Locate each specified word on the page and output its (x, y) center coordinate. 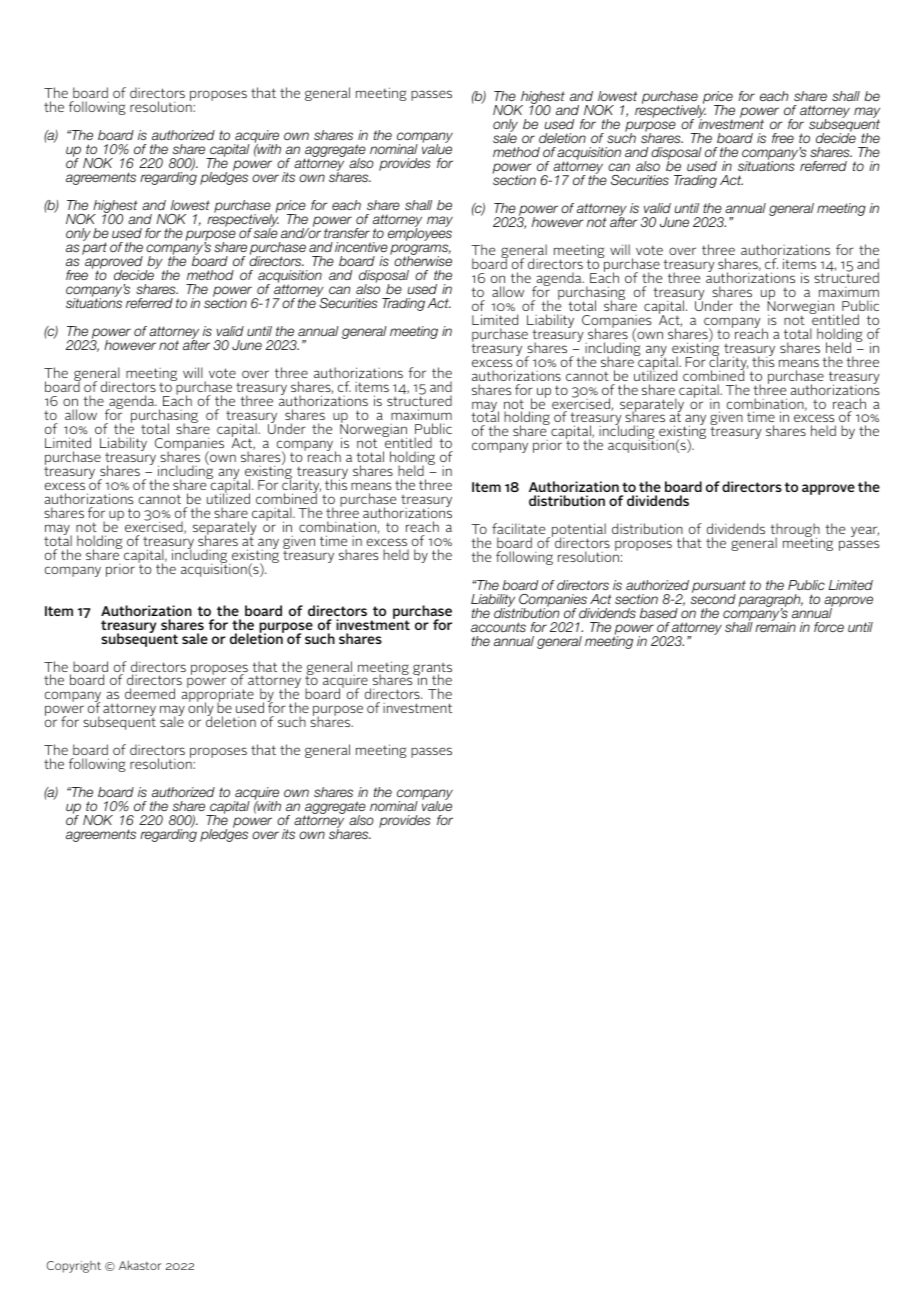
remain (775, 626)
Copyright (73, 1267)
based (659, 613)
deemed (150, 693)
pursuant (719, 588)
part (94, 248)
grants (432, 670)
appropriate (217, 696)
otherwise (423, 260)
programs (420, 251)
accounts (498, 627)
